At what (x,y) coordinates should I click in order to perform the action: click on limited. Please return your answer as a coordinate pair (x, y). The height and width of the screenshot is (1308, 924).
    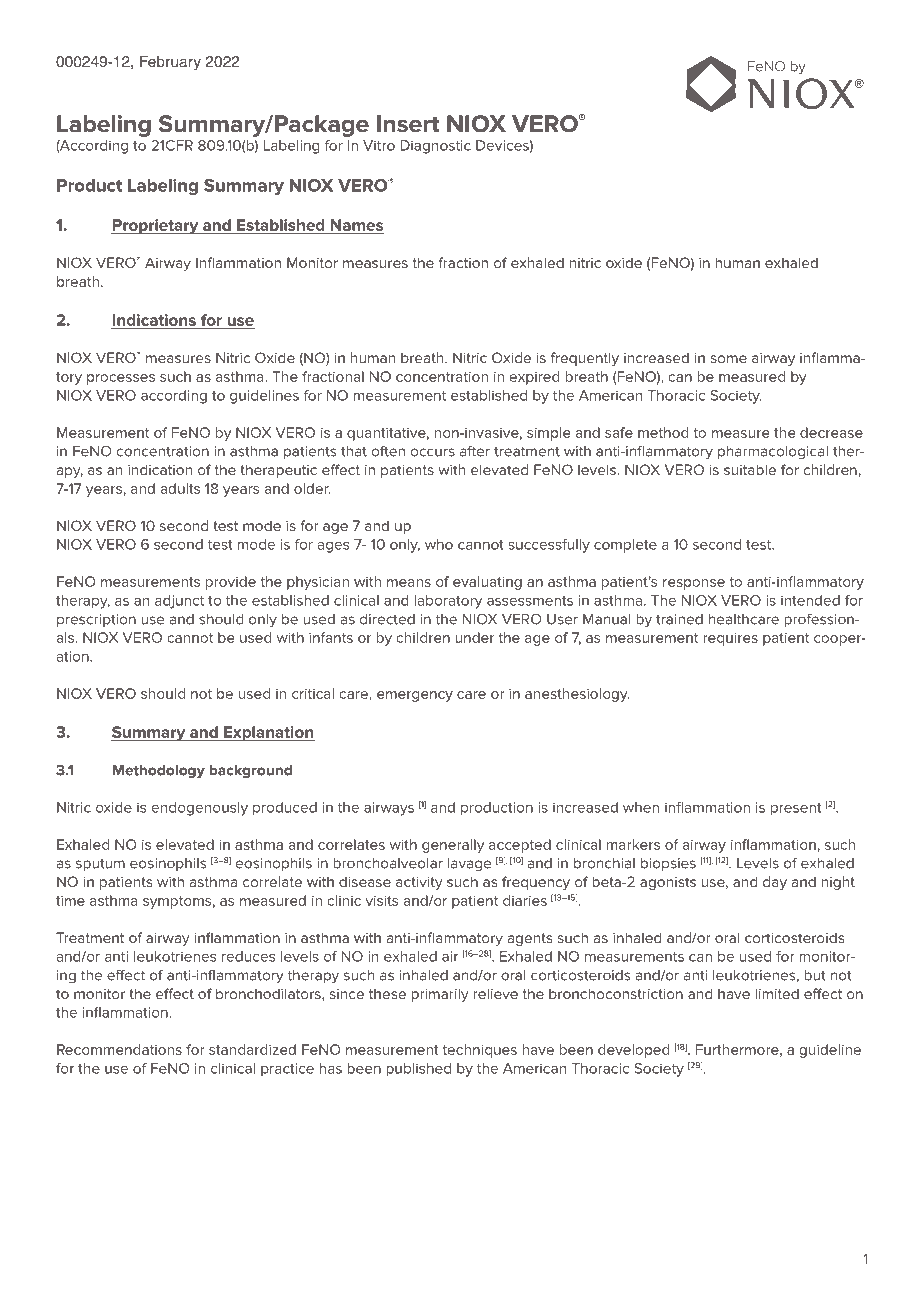
    Looking at the image, I should click on (777, 993).
